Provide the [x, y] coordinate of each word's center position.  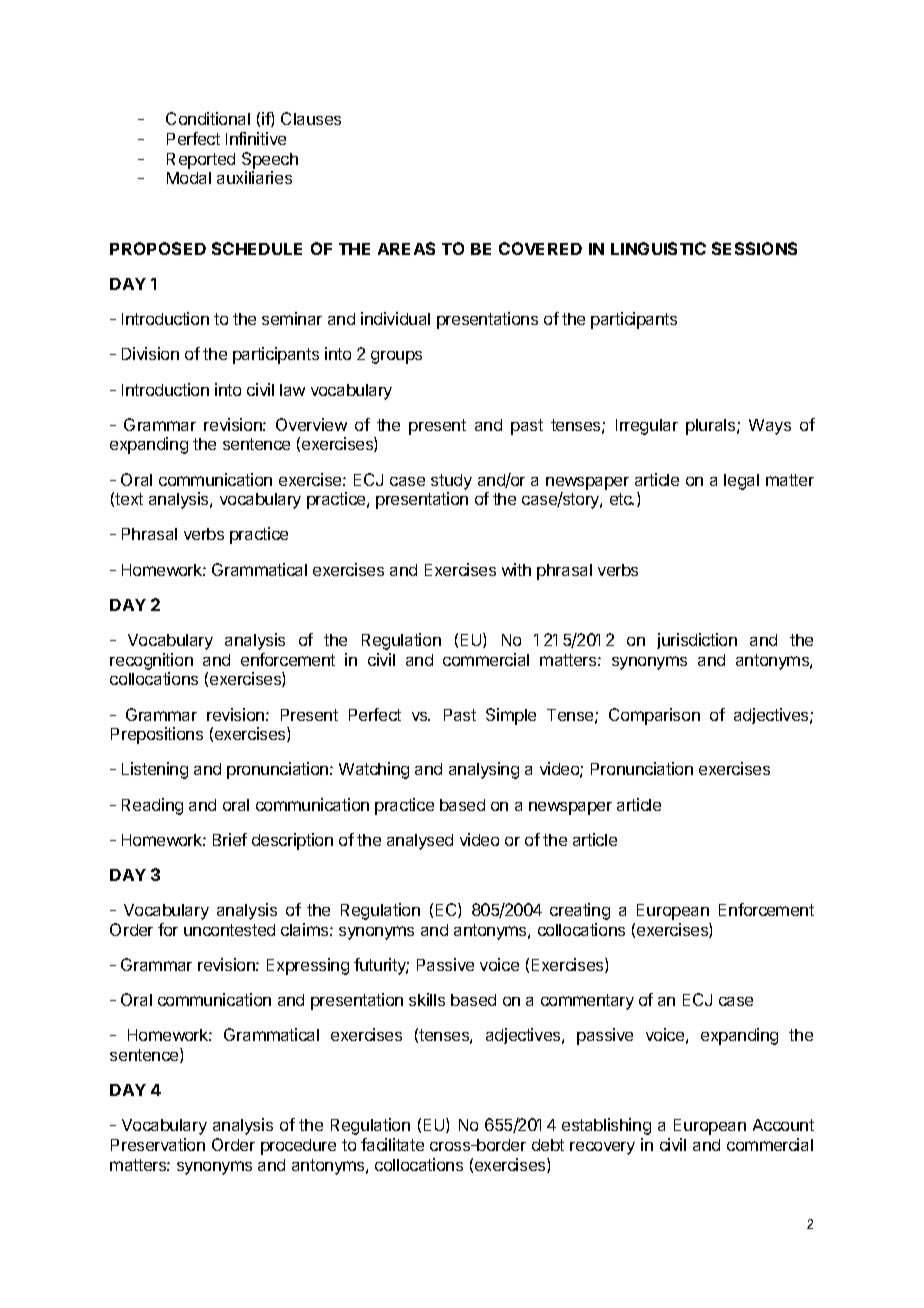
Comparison [654, 716]
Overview [311, 424]
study [451, 482]
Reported [201, 161]
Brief [230, 839]
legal [741, 482]
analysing [484, 770]
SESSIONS [754, 248]
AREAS [406, 248]
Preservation [158, 1144]
